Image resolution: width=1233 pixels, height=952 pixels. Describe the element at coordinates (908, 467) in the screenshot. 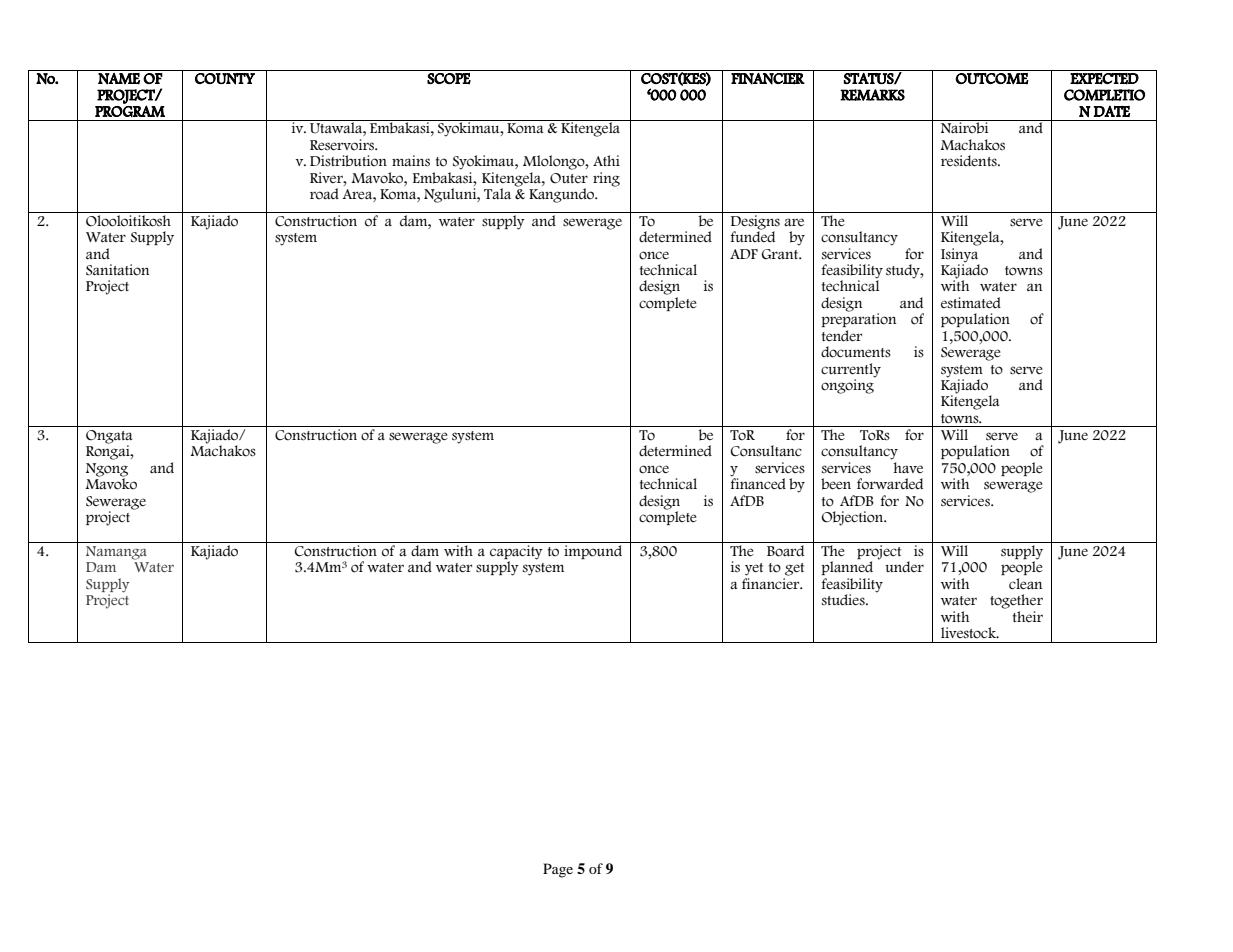

I see `have` at that location.
